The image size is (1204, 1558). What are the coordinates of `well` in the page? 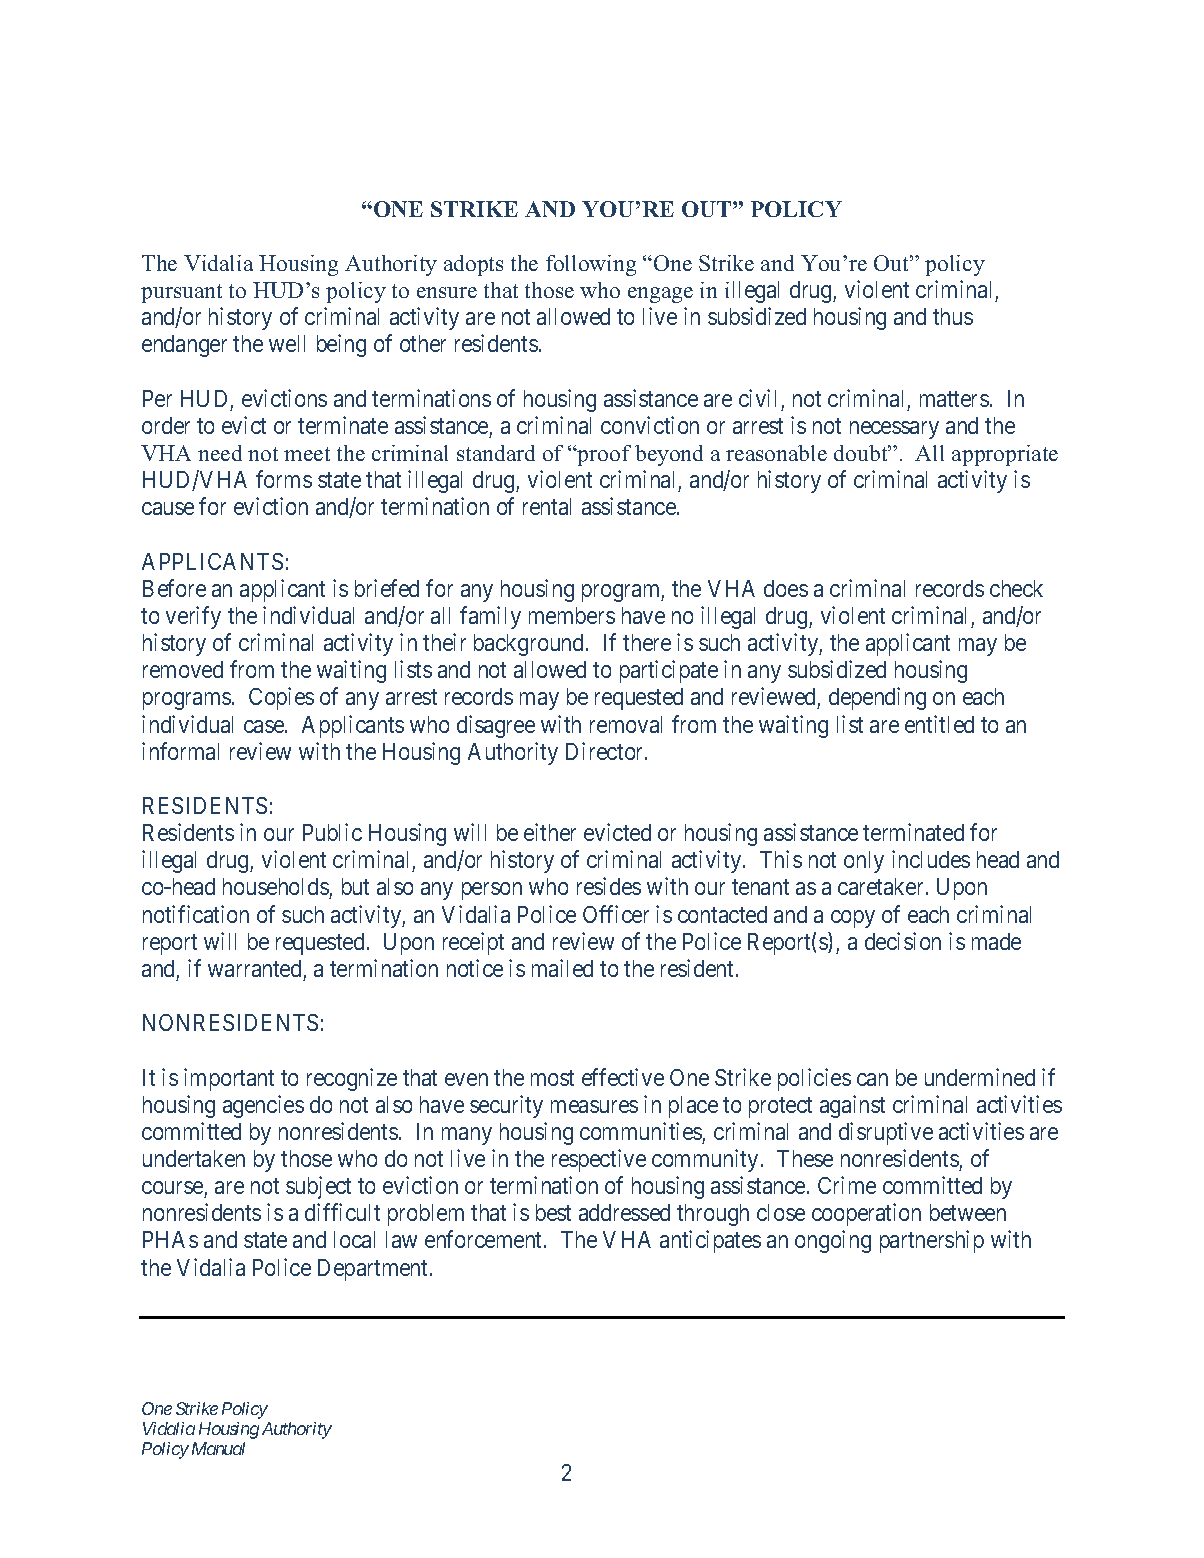 It's located at (287, 343).
